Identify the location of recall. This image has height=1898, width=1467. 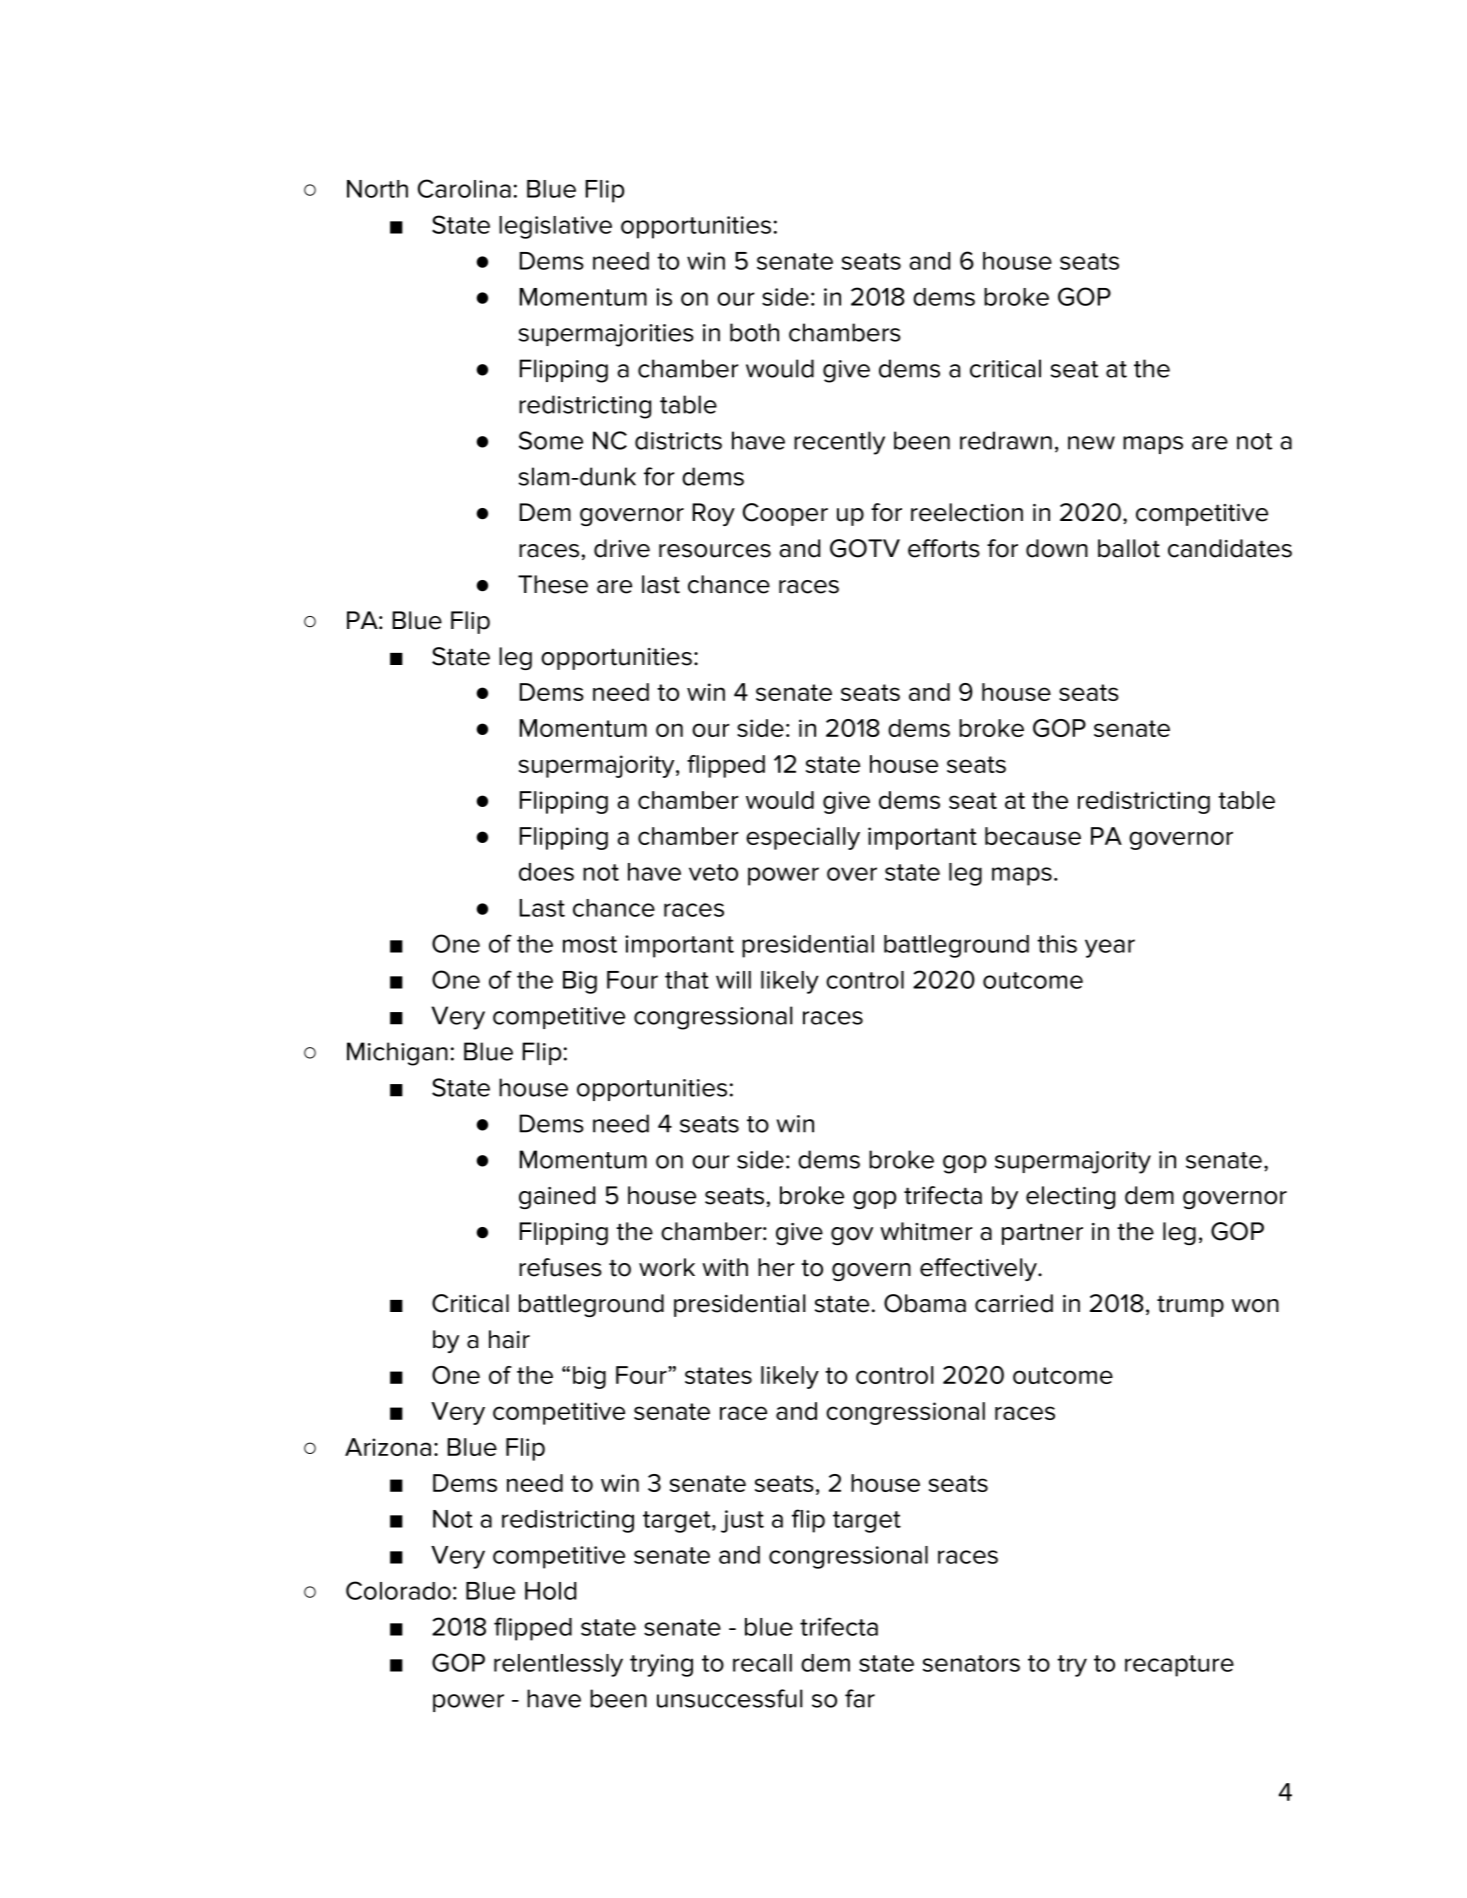
(762, 1663).
